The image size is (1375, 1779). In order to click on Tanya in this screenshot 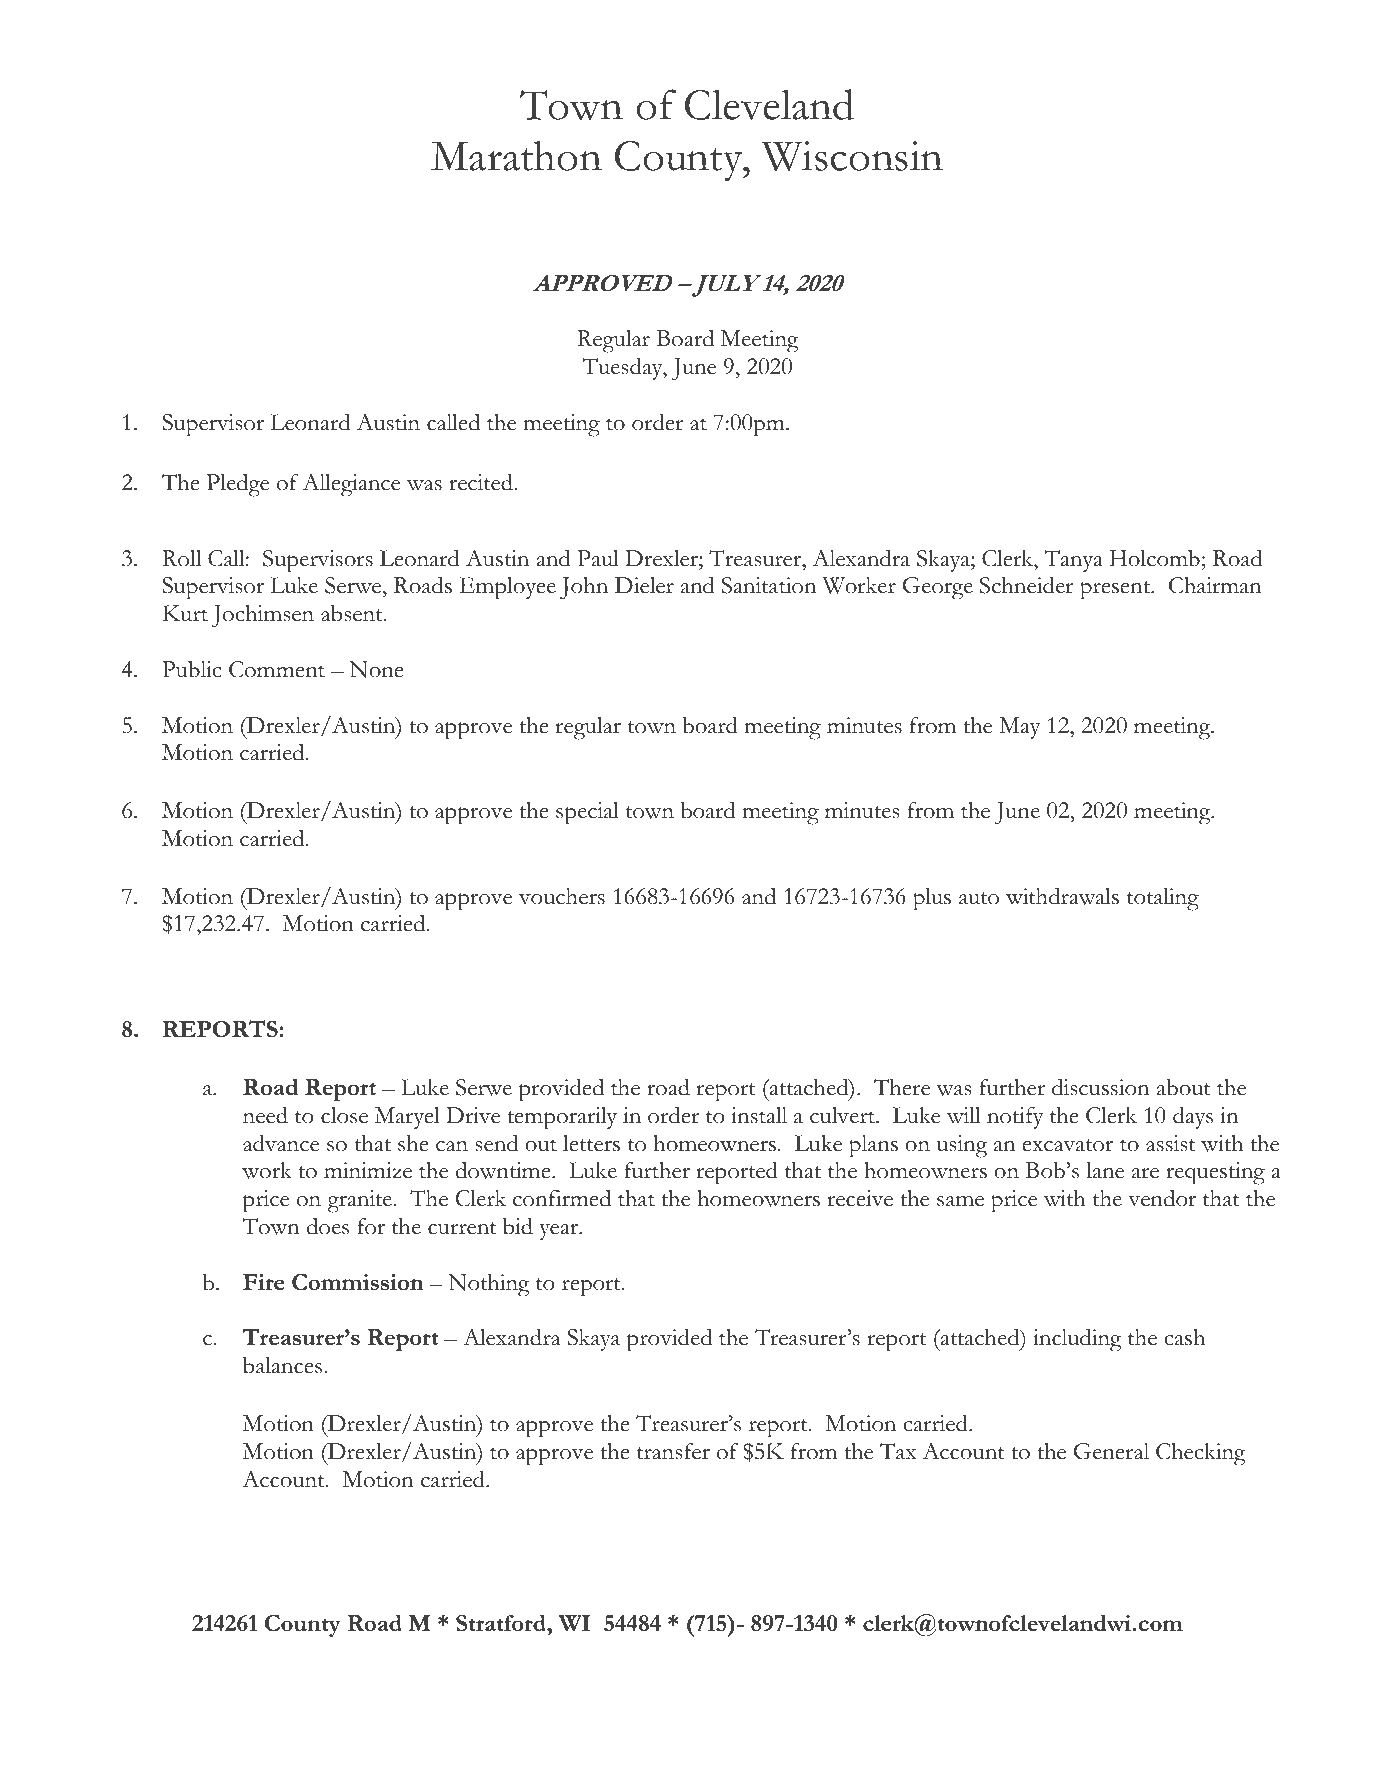, I will do `click(1073, 561)`.
